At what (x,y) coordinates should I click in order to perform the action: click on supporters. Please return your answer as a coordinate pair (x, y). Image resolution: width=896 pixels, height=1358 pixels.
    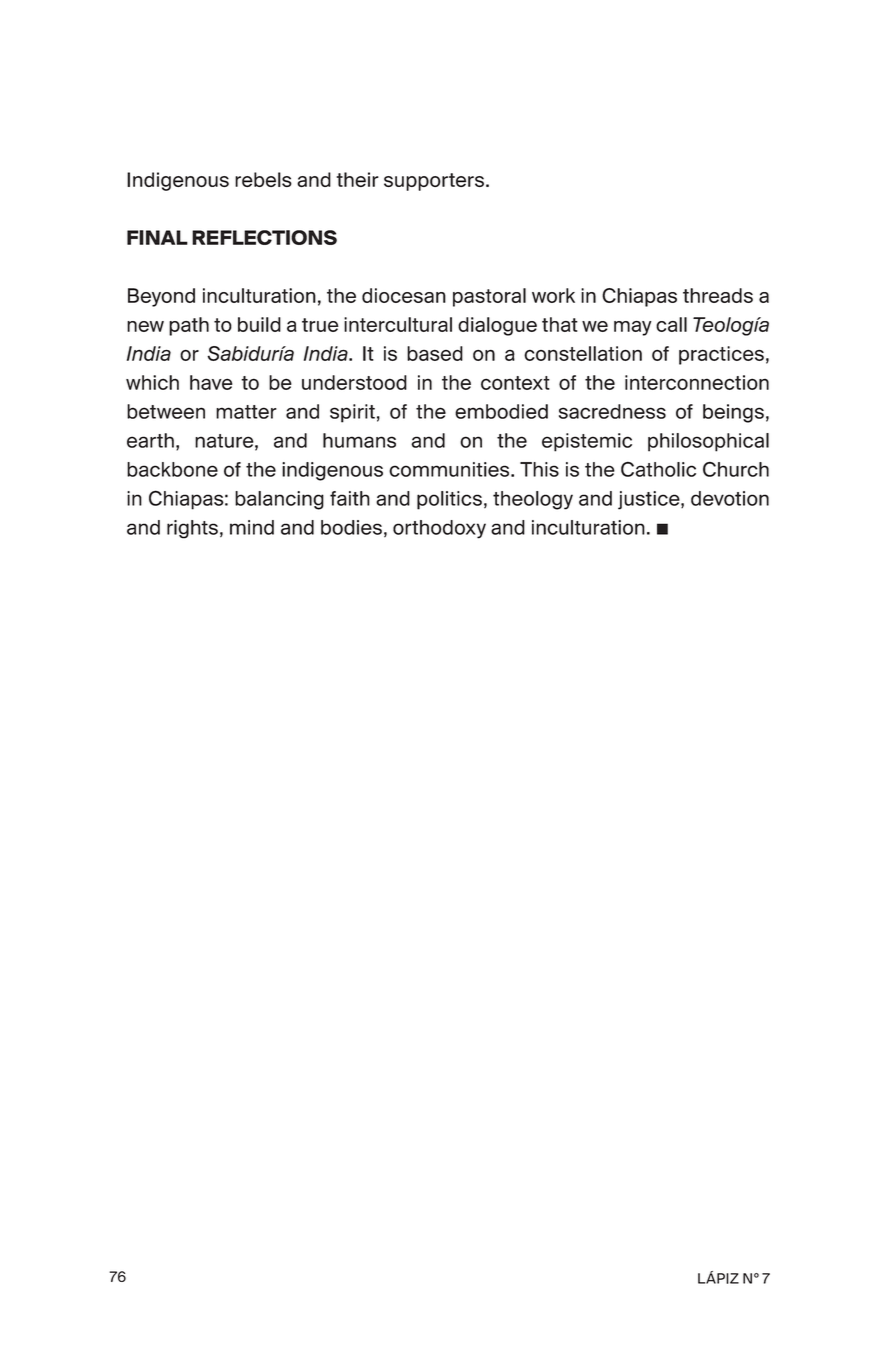
    Looking at the image, I should click on (434, 182).
